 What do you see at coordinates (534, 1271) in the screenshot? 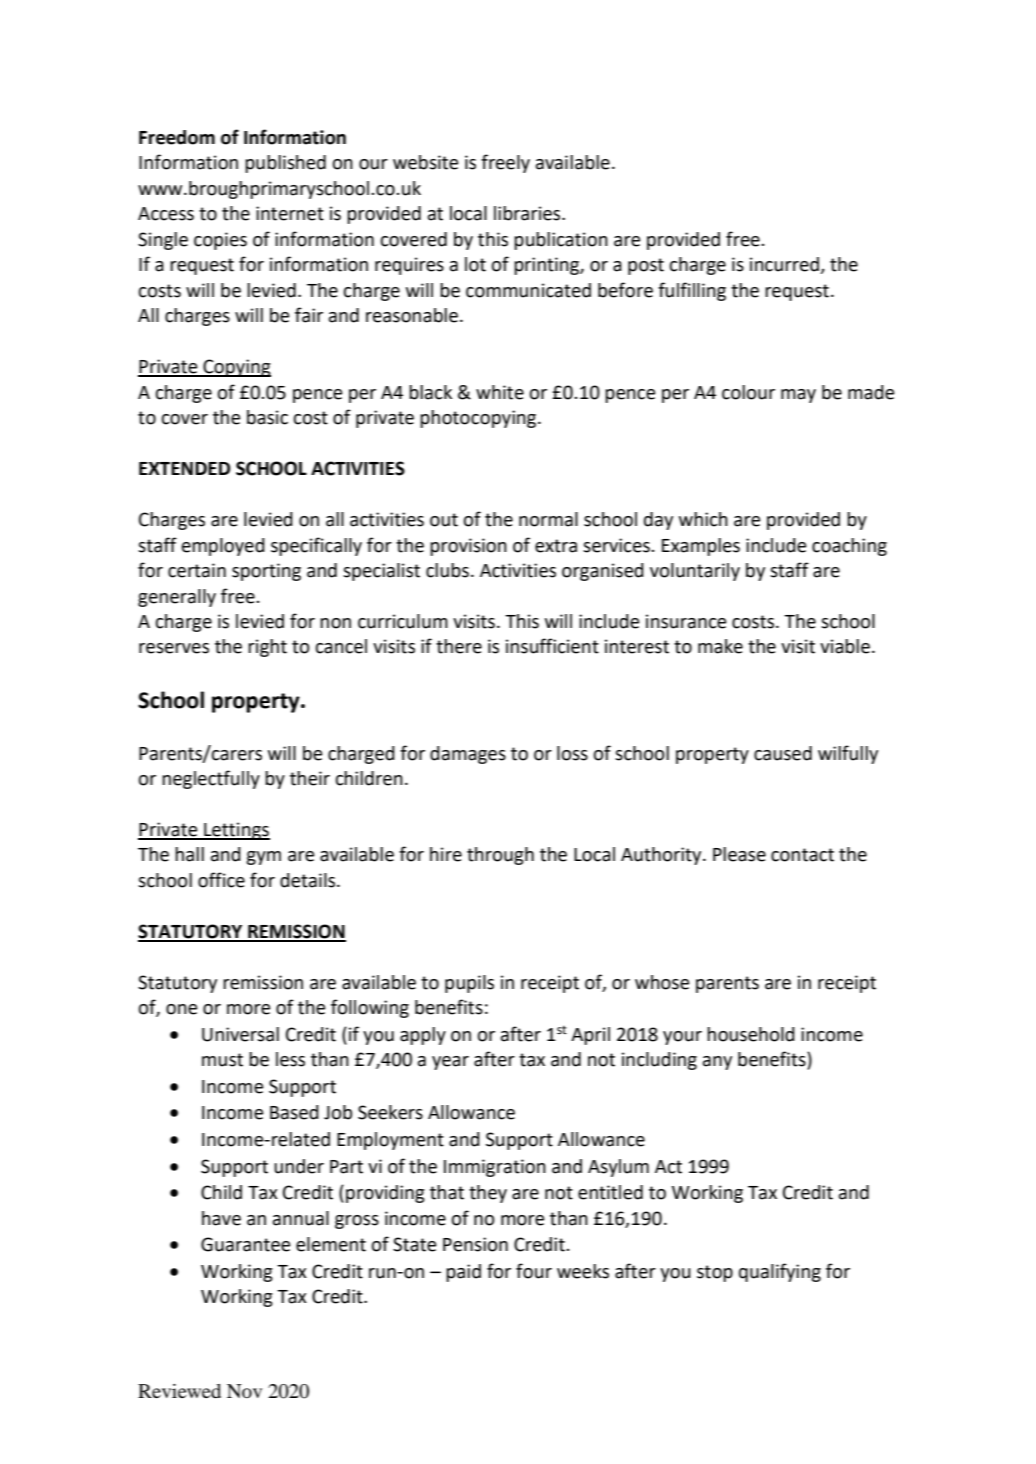
I see `four` at bounding box center [534, 1271].
